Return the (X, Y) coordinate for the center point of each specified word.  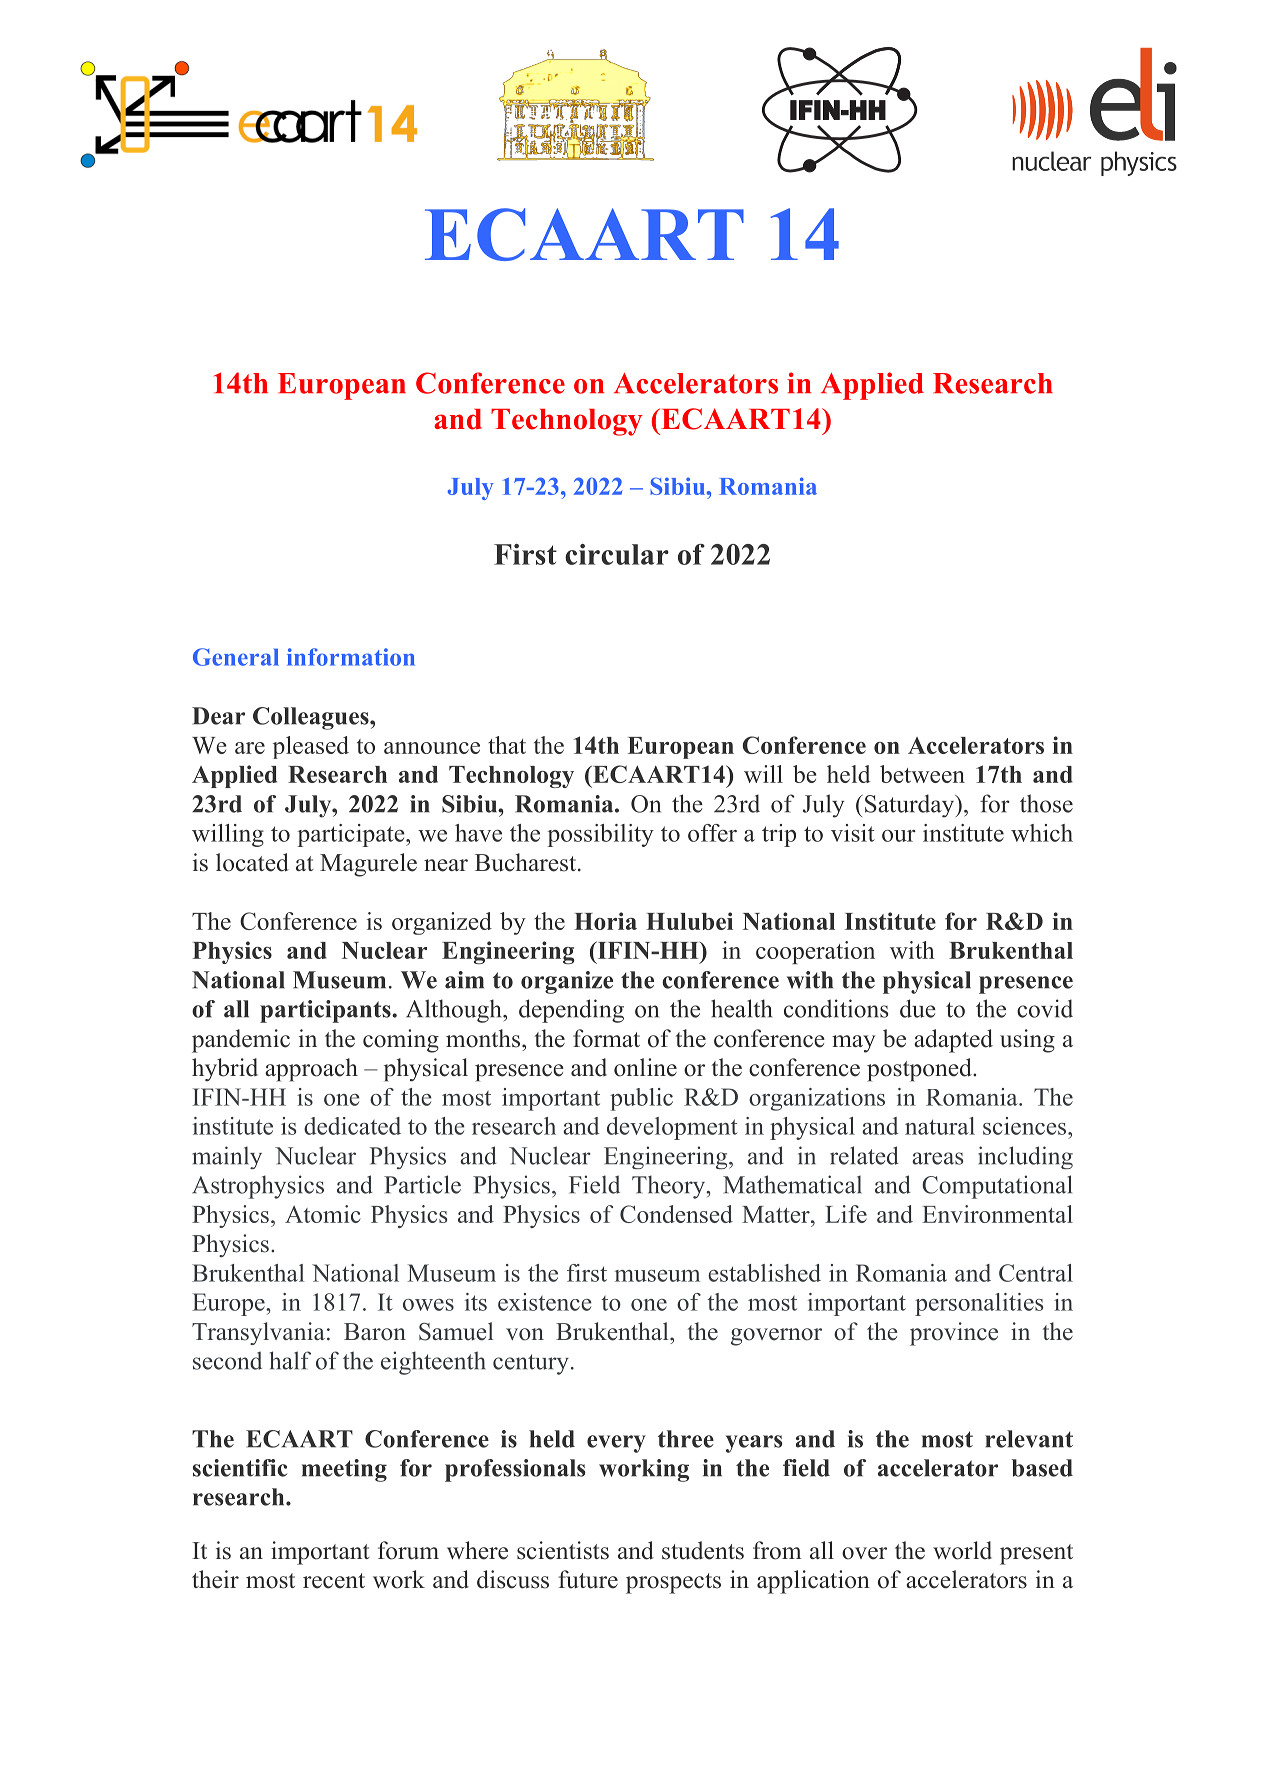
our (899, 836)
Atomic (323, 1214)
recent (334, 1581)
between (922, 774)
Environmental (997, 1214)
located (252, 862)
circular (617, 554)
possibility (600, 835)
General (236, 657)
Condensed (676, 1214)
